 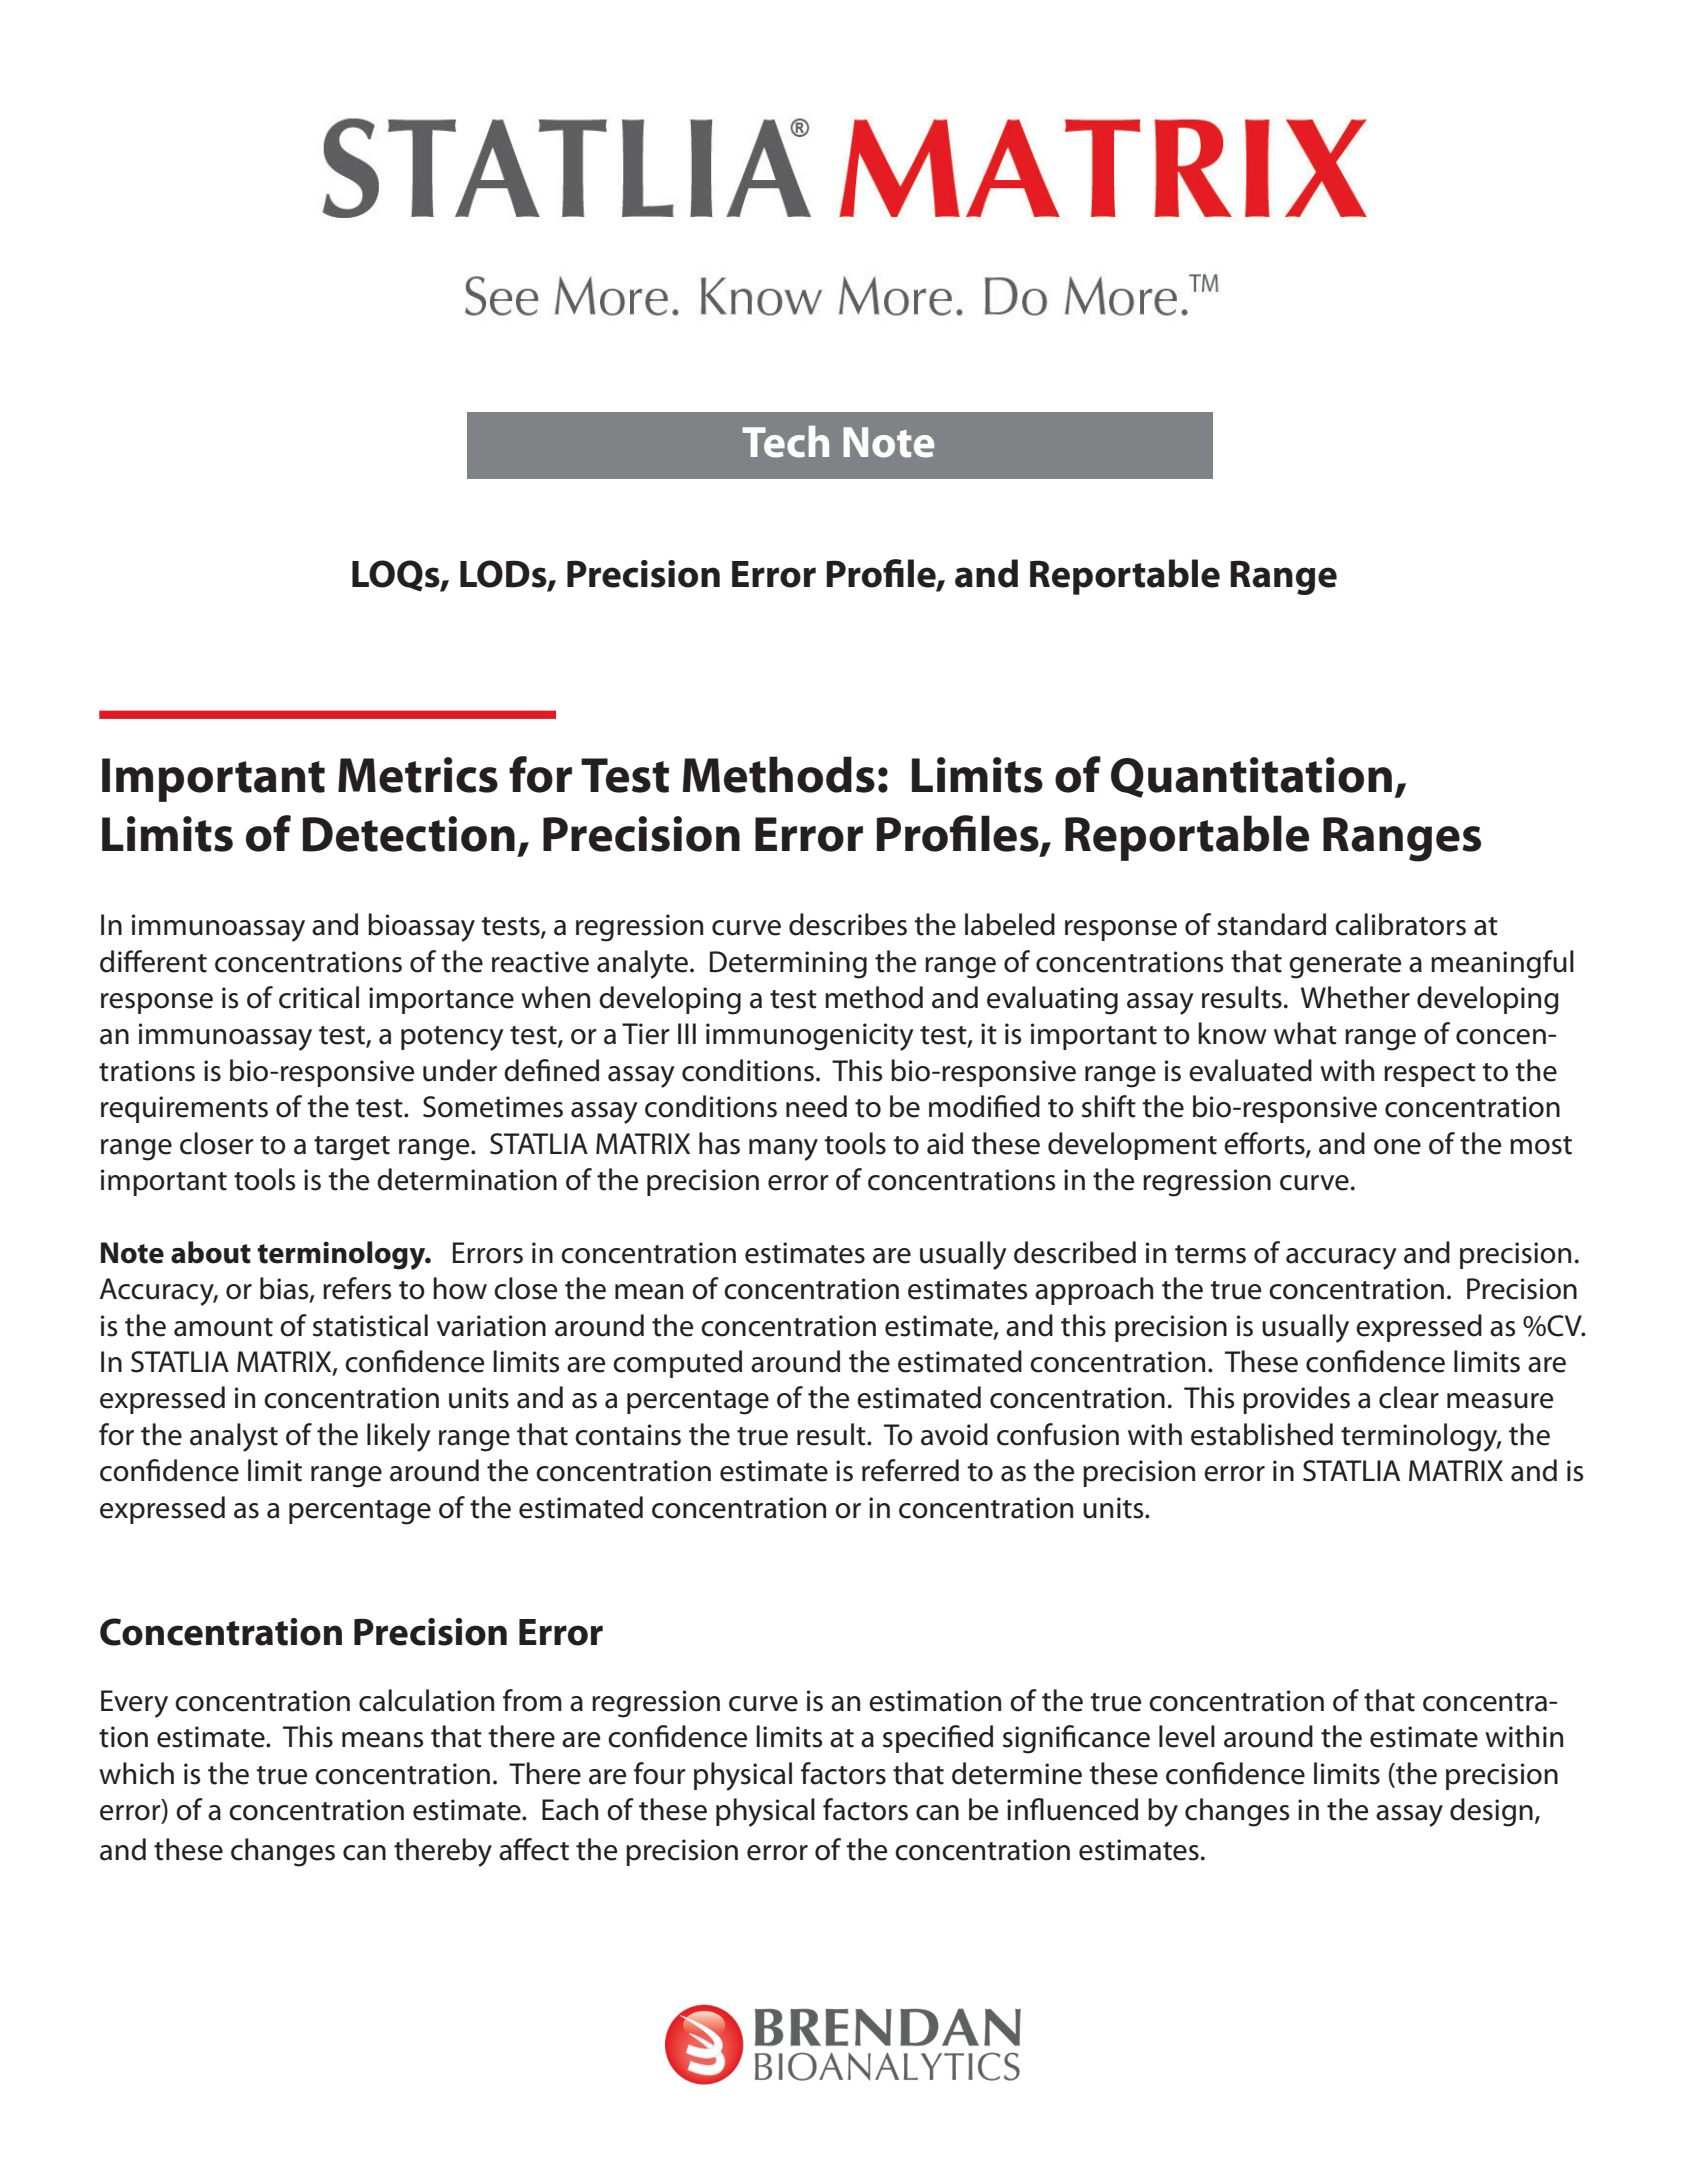 I want to click on standard, so click(x=1271, y=924).
